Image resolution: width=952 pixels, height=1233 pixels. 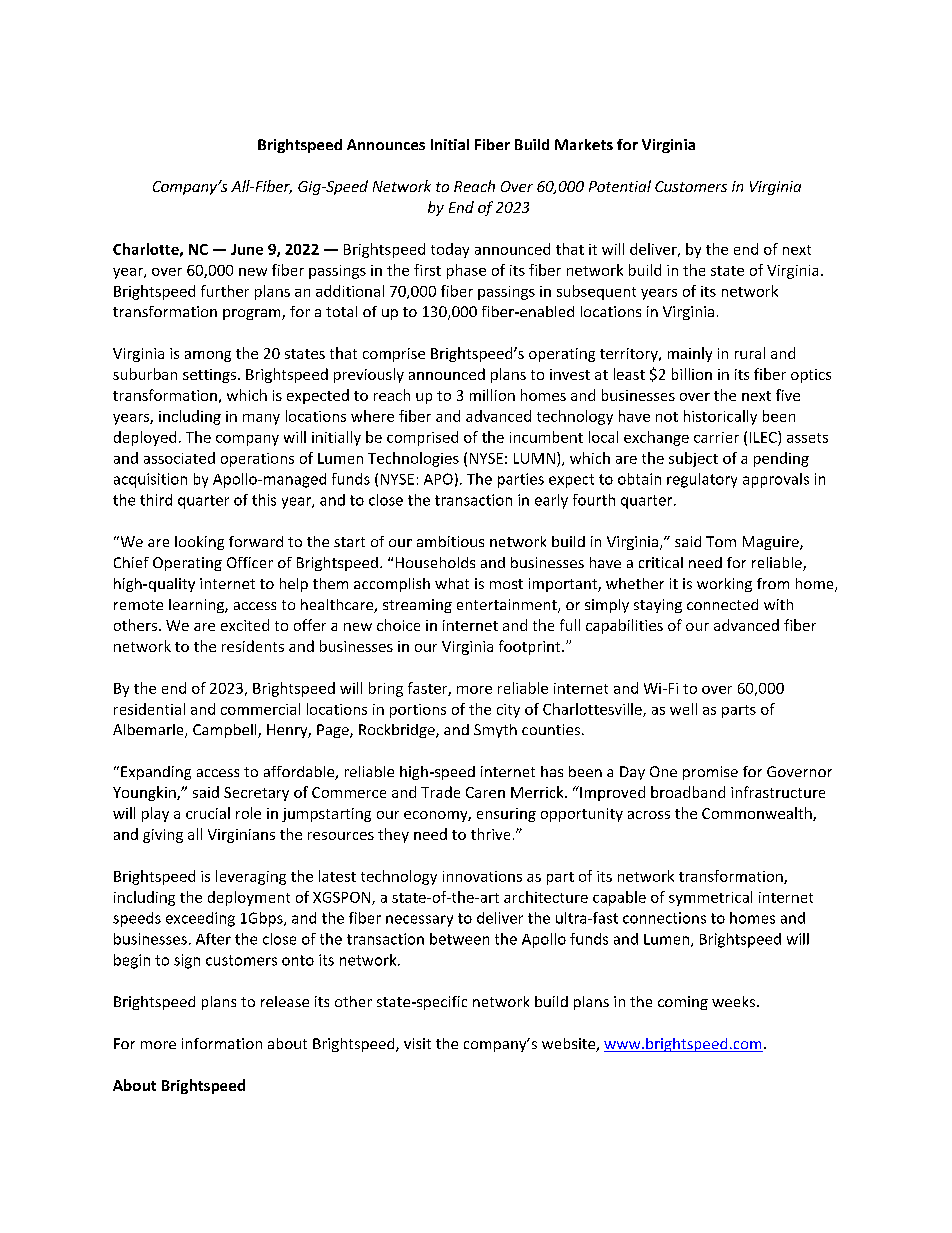 What do you see at coordinates (247, 249) in the screenshot?
I see `June` at bounding box center [247, 249].
